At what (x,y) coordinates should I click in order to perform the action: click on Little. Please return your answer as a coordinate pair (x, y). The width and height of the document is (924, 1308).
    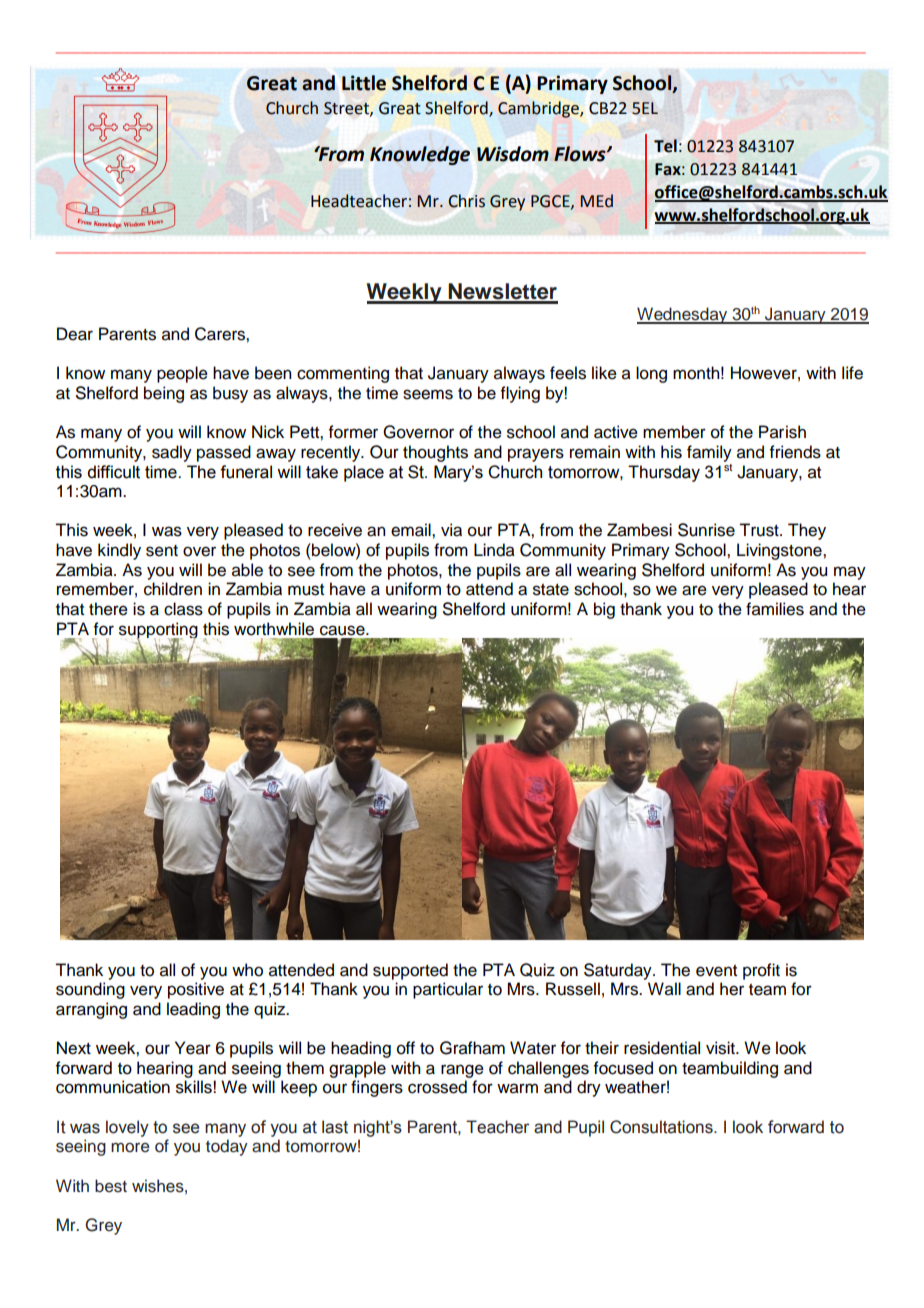
    Looking at the image, I should click on (364, 83).
